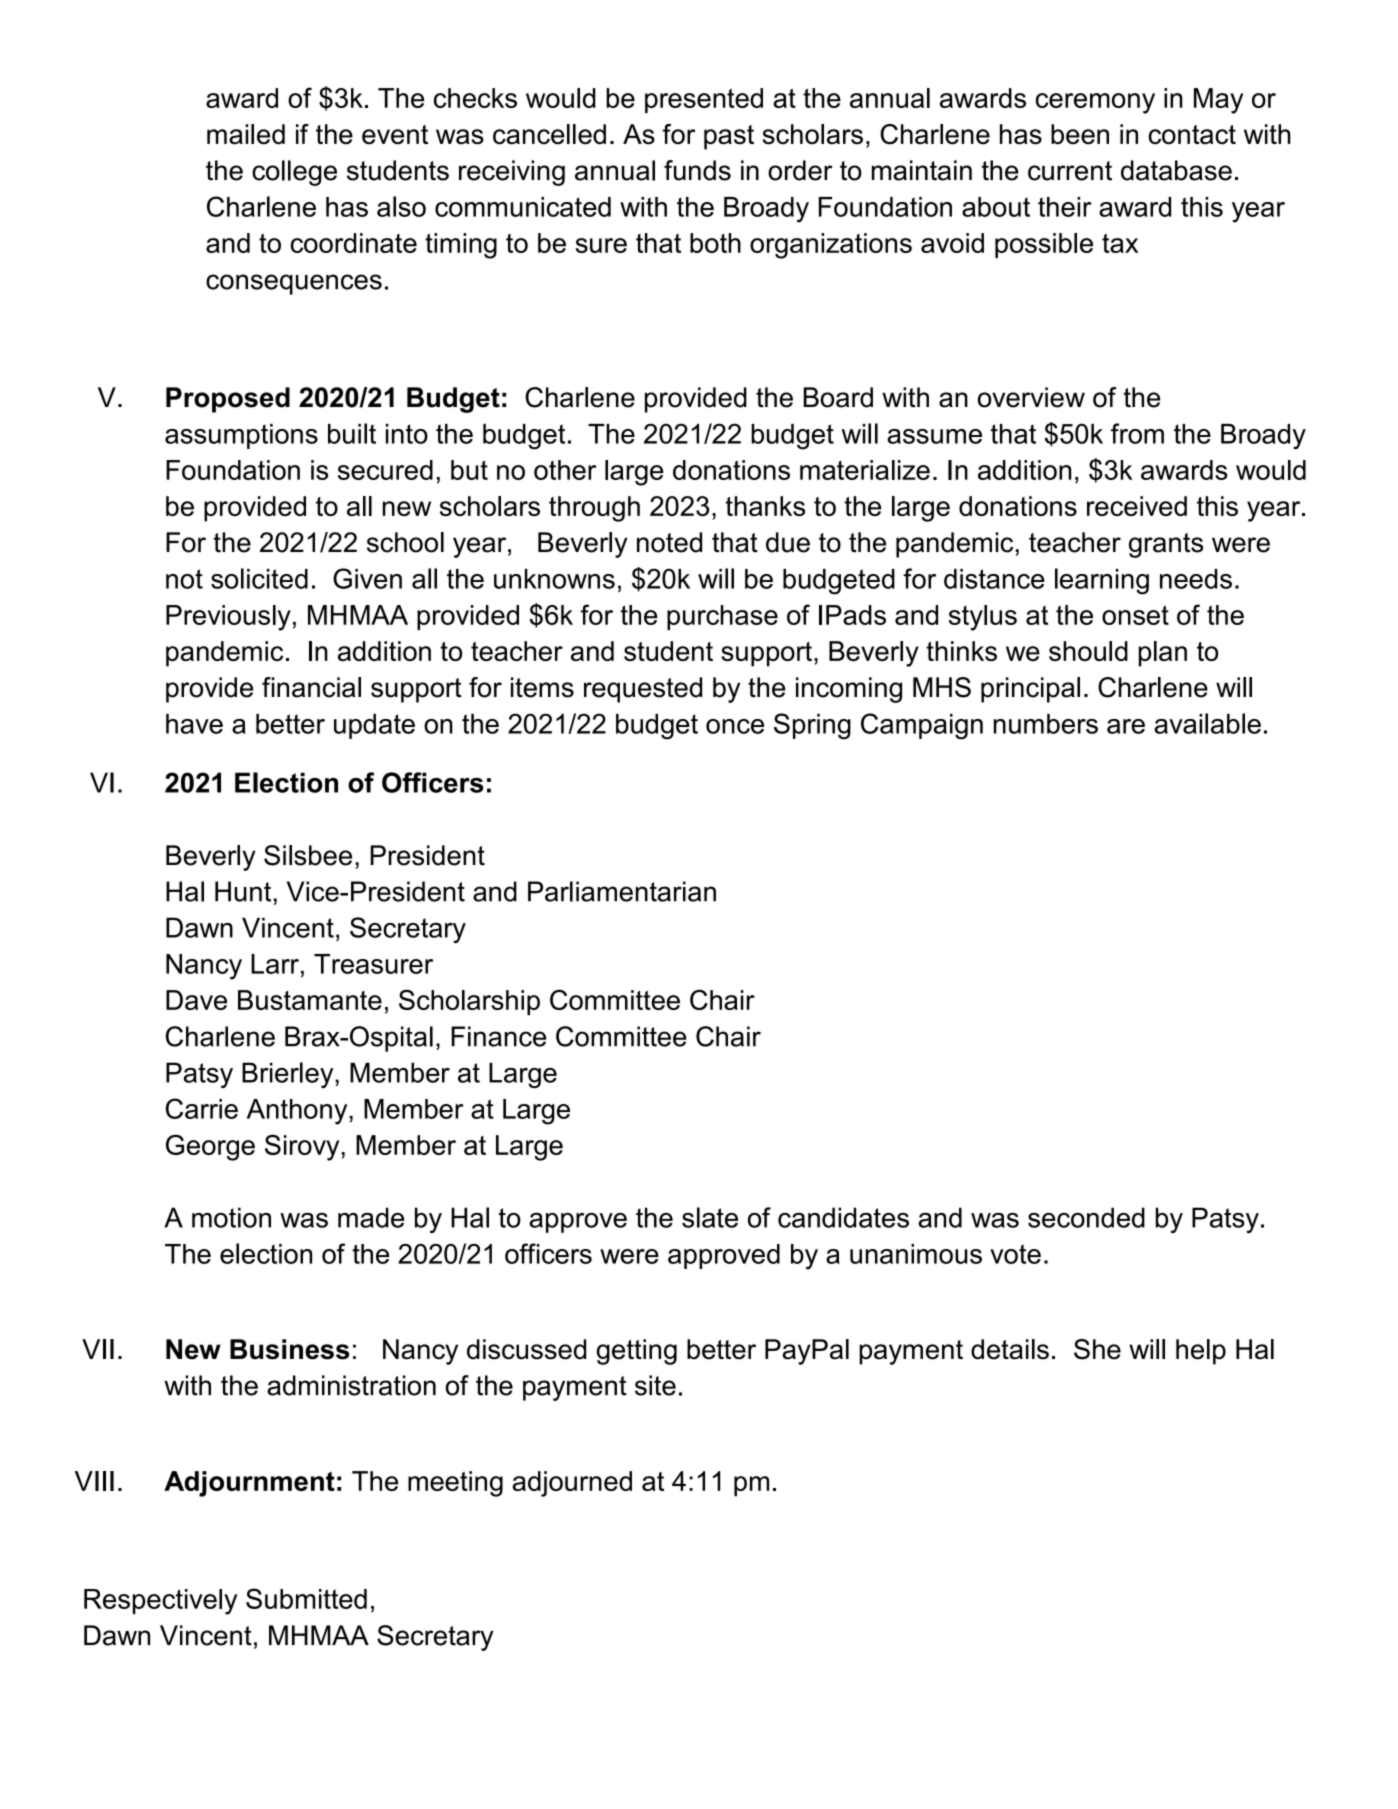 The width and height of the screenshot is (1398, 1809). What do you see at coordinates (160, 1602) in the screenshot?
I see `Respectively` at bounding box center [160, 1602].
